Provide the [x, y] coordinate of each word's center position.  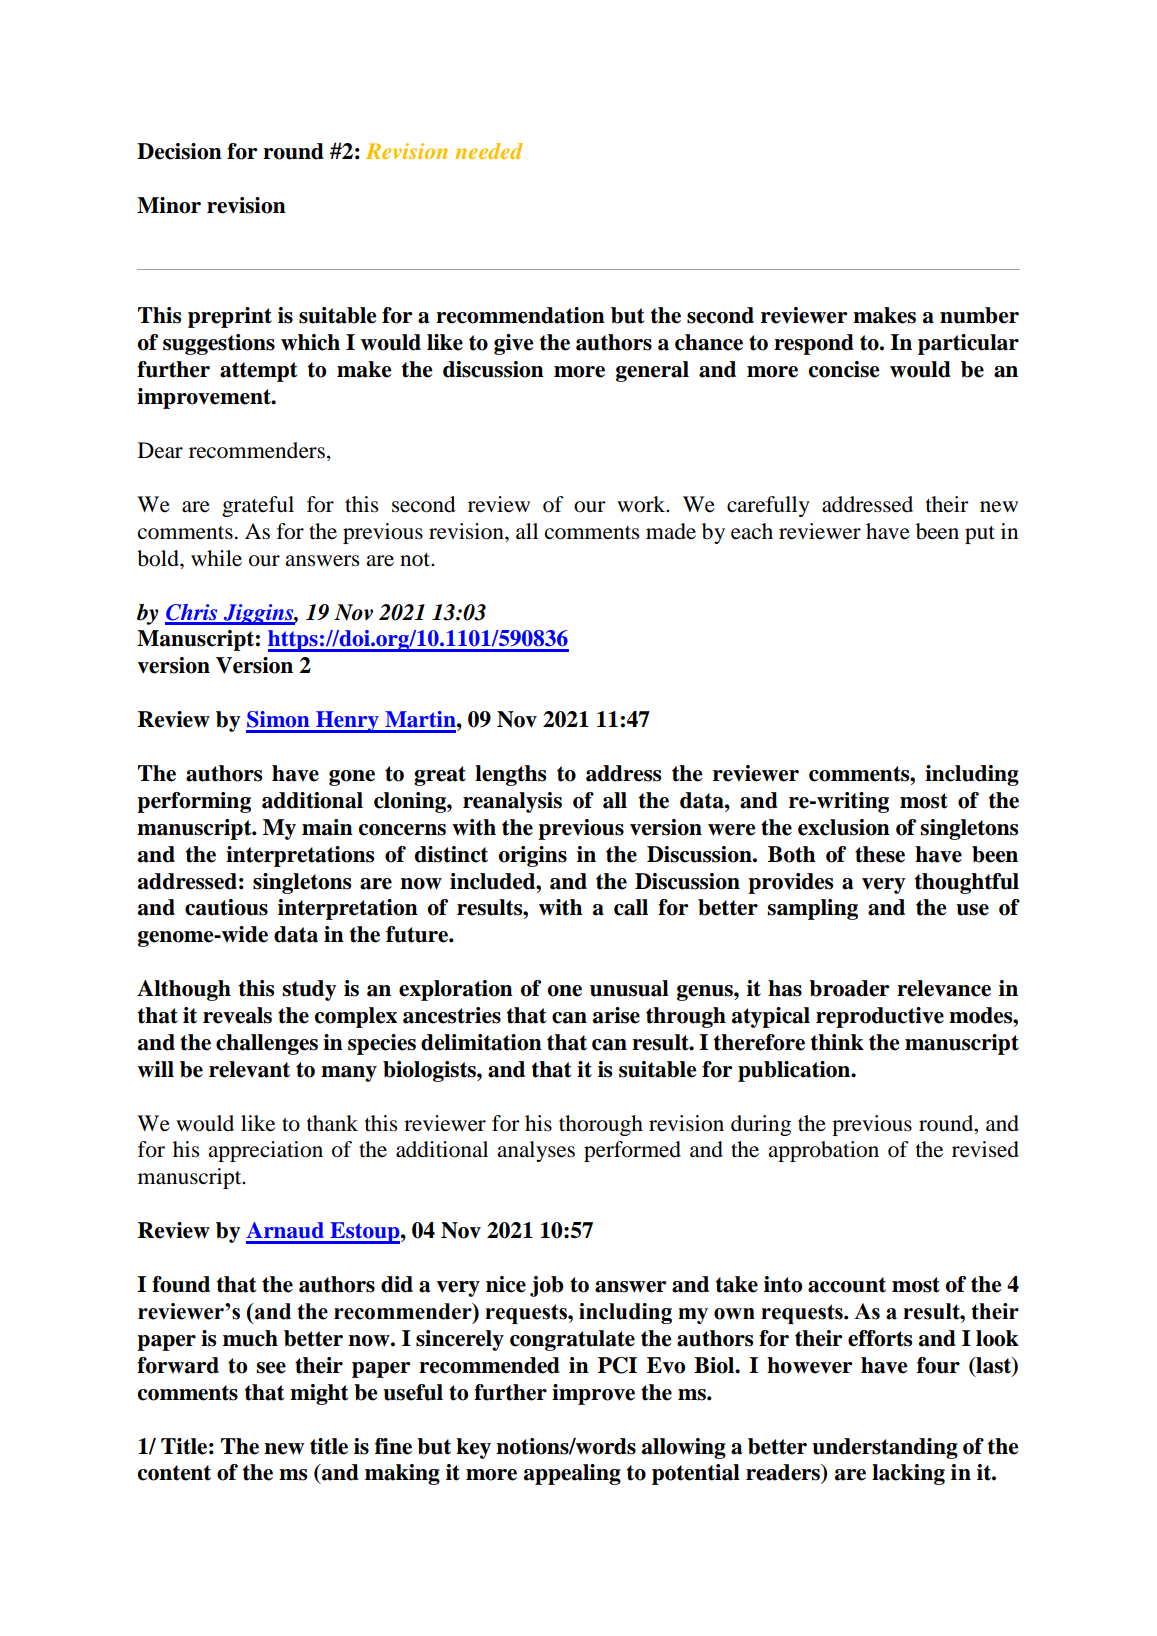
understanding [885, 1448]
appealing [572, 1474]
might [319, 1394]
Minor [169, 205]
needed [489, 151]
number [979, 315]
